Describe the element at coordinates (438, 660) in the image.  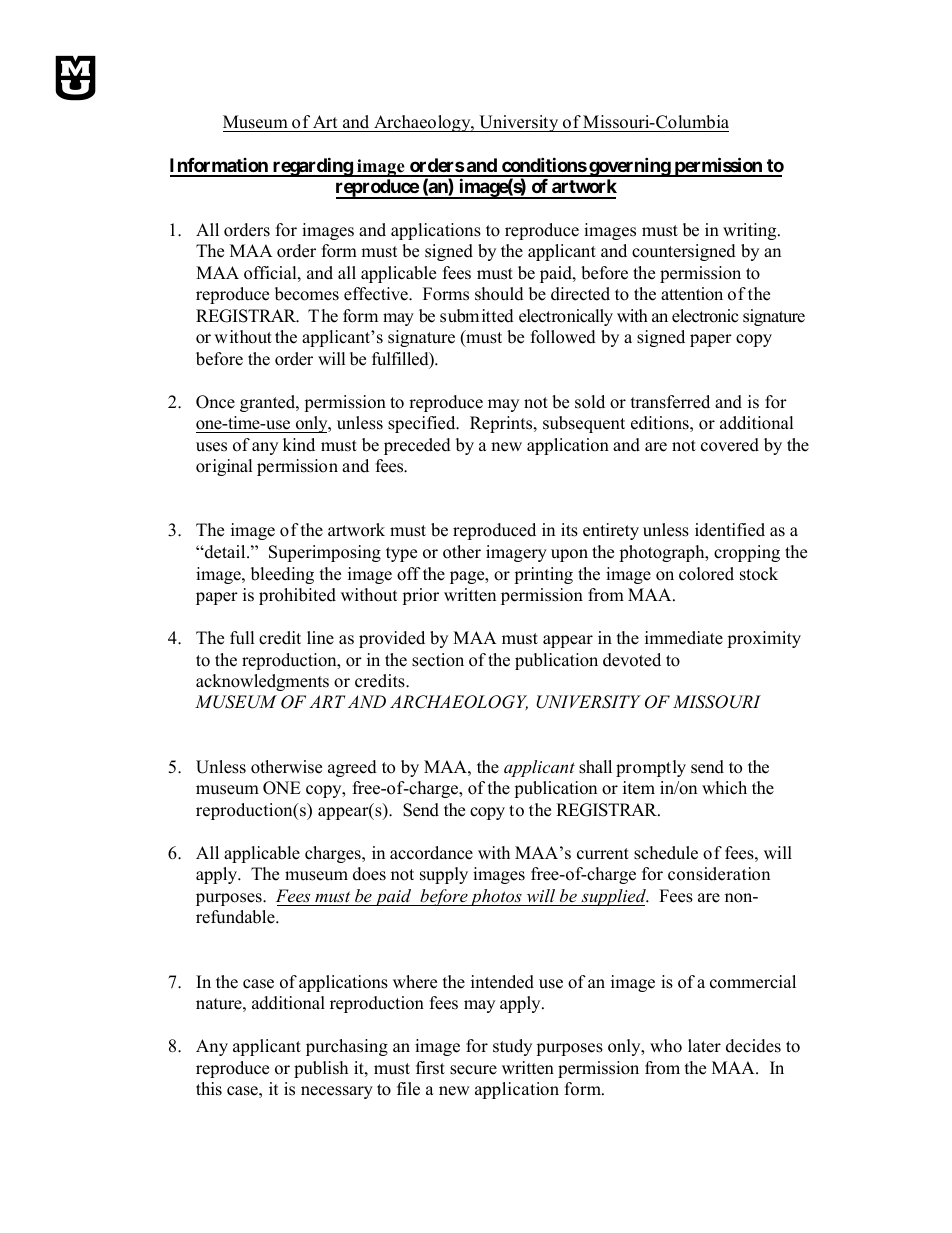
I see `section` at that location.
